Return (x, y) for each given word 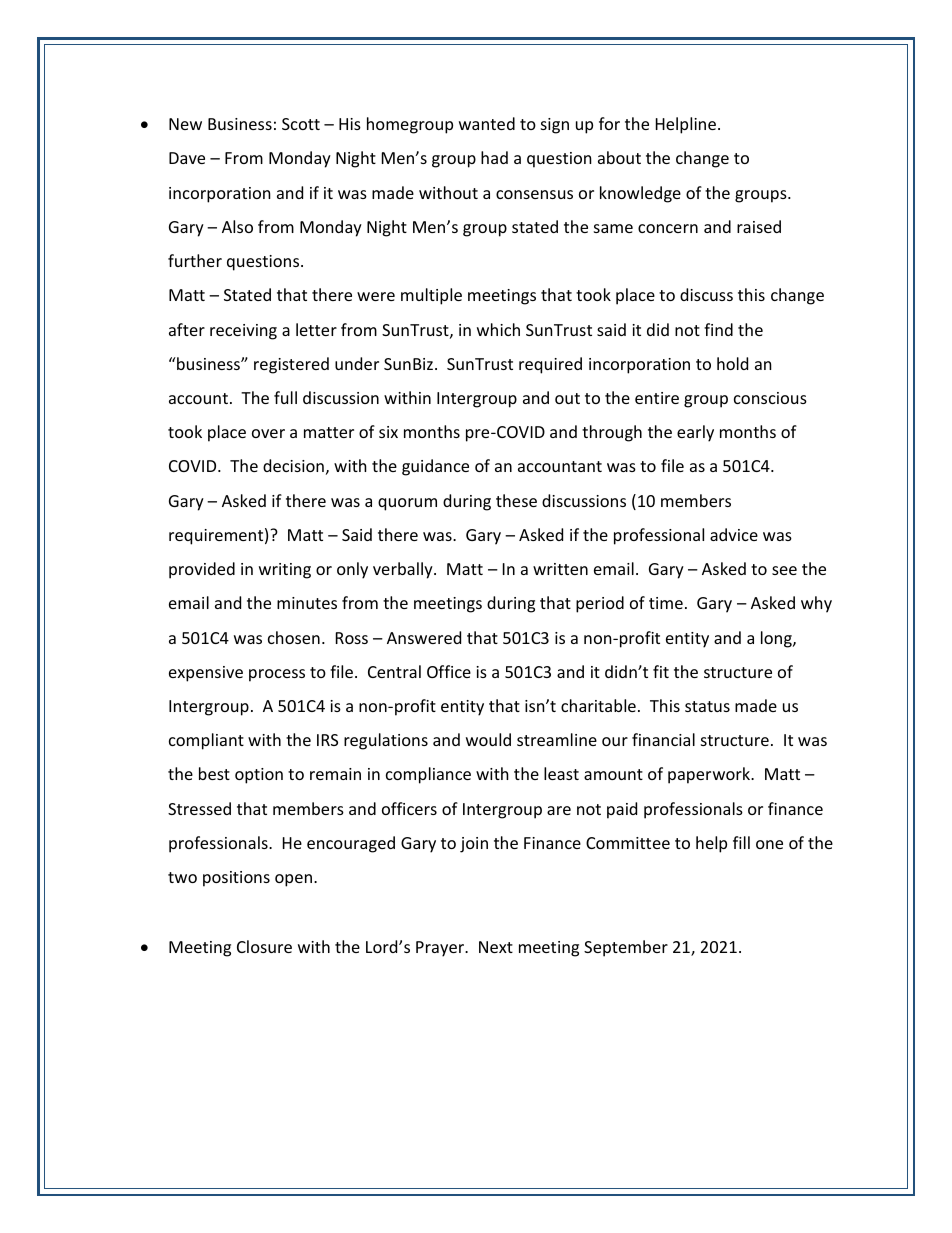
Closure (264, 946)
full (285, 397)
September (626, 948)
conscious (770, 398)
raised (759, 226)
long (777, 639)
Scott (301, 124)
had (494, 157)
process (277, 675)
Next (496, 947)
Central (394, 671)
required (550, 365)
